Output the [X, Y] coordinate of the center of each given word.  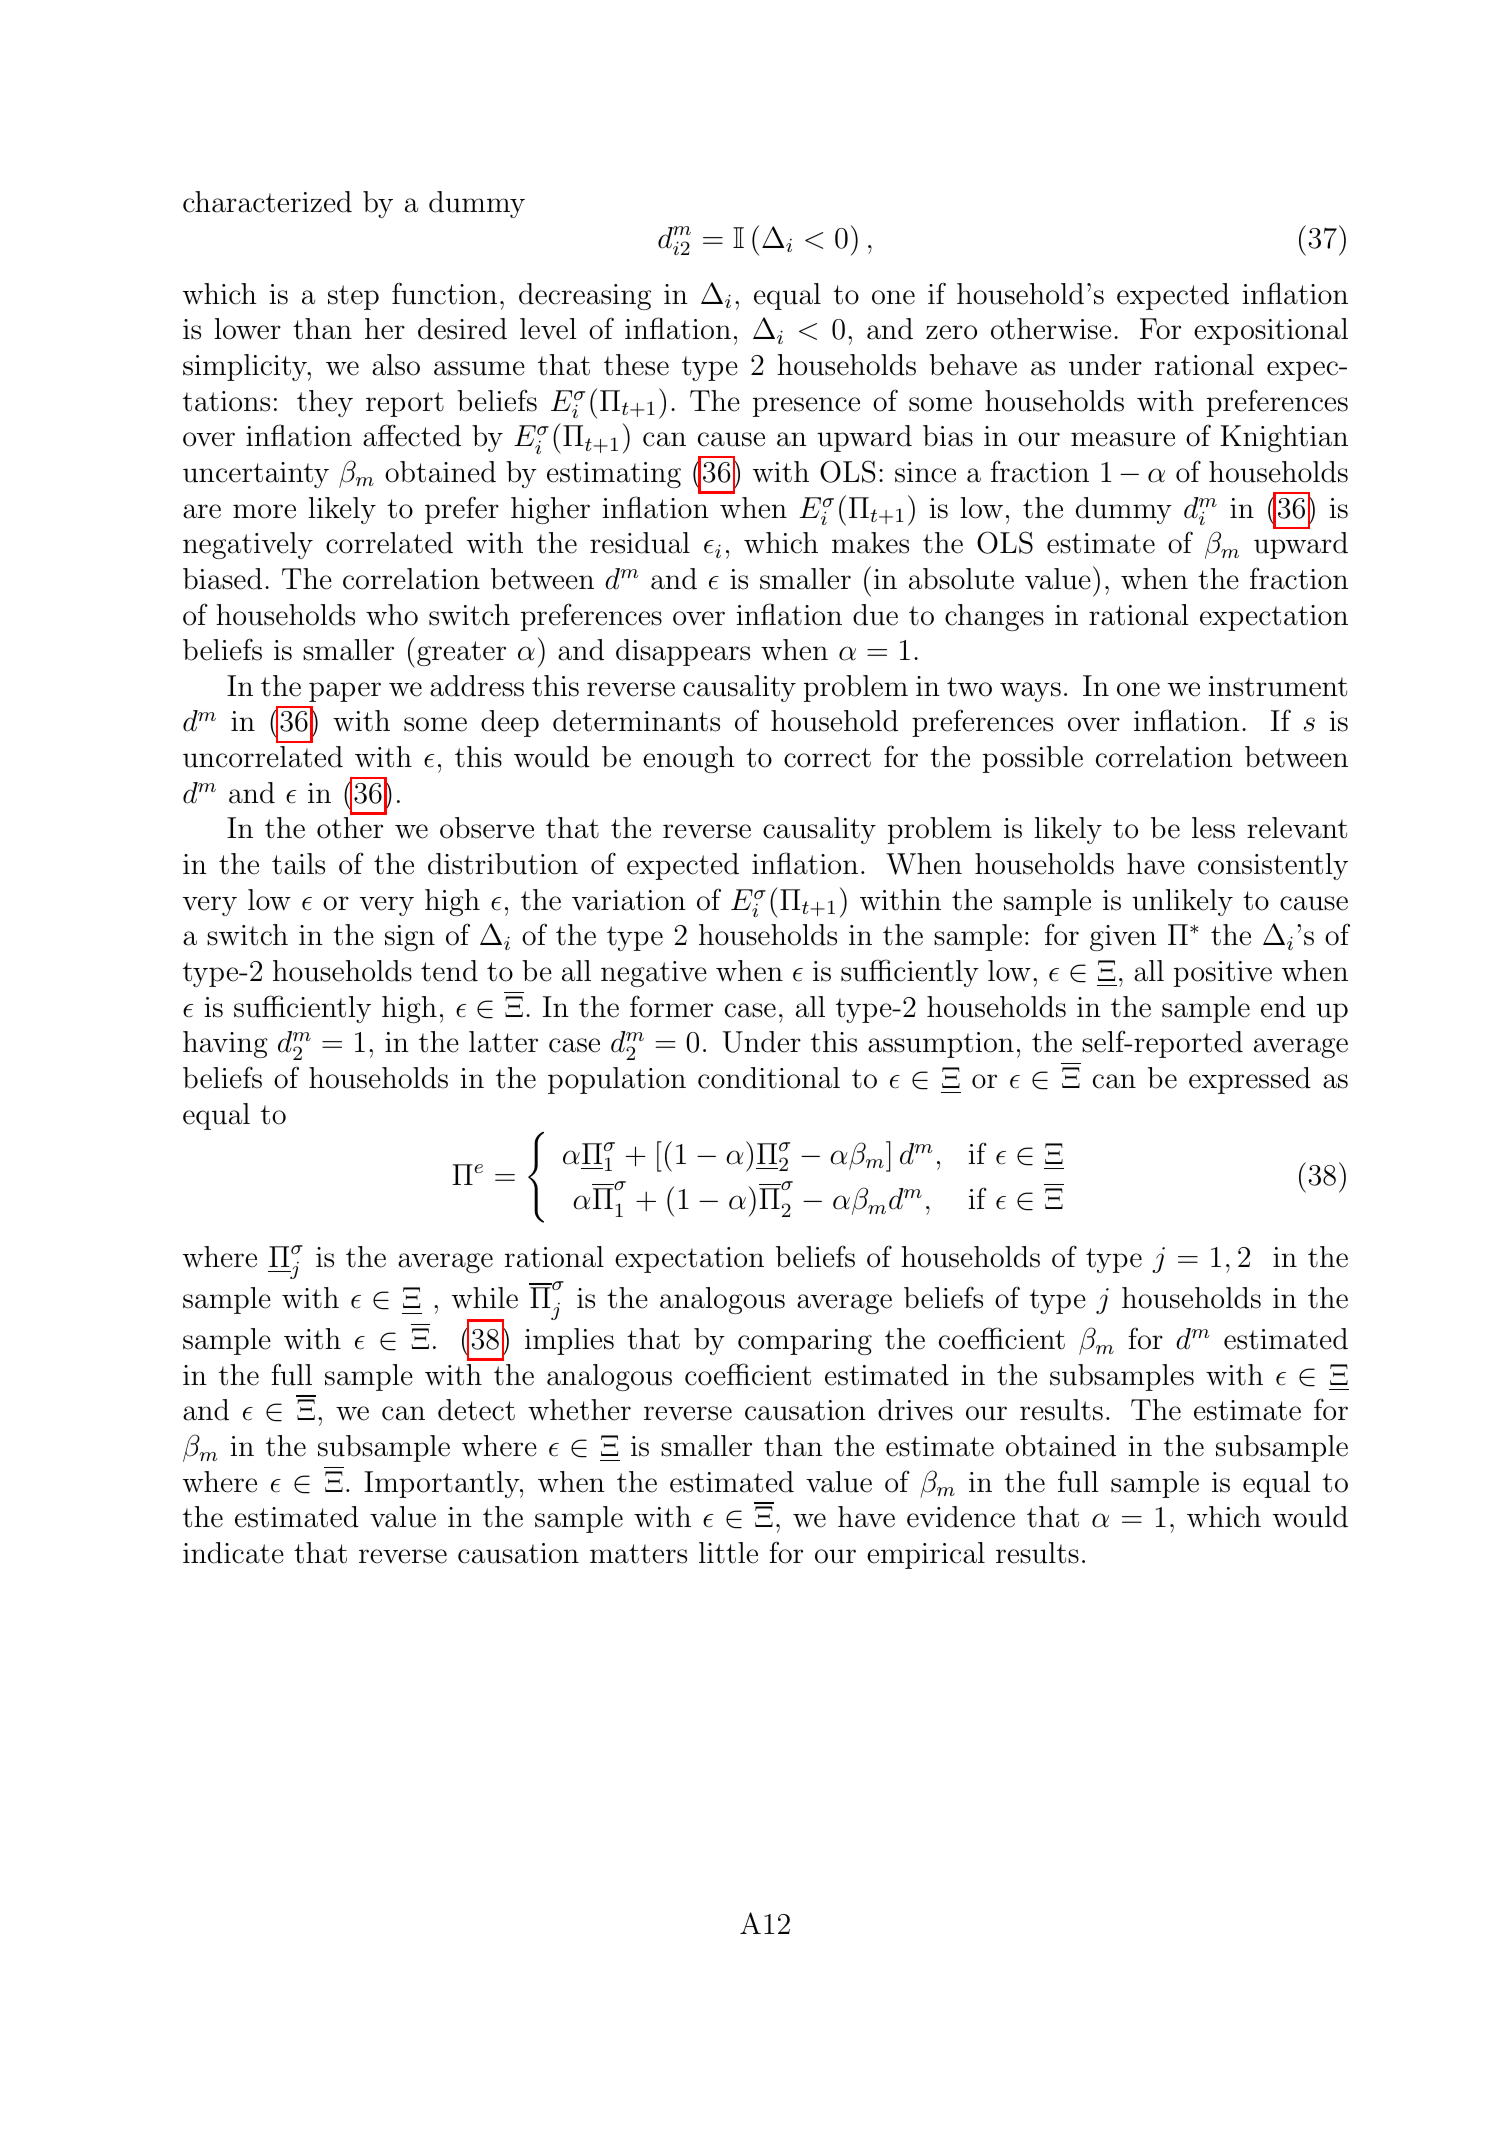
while [485, 1298]
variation [629, 900]
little [728, 1553]
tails [298, 864]
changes [994, 617]
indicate [233, 1553]
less [1213, 828]
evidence [961, 1517]
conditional [769, 1078]
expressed [1250, 1080]
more [264, 511]
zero [951, 332]
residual [640, 543]
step [353, 297]
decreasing [585, 296]
